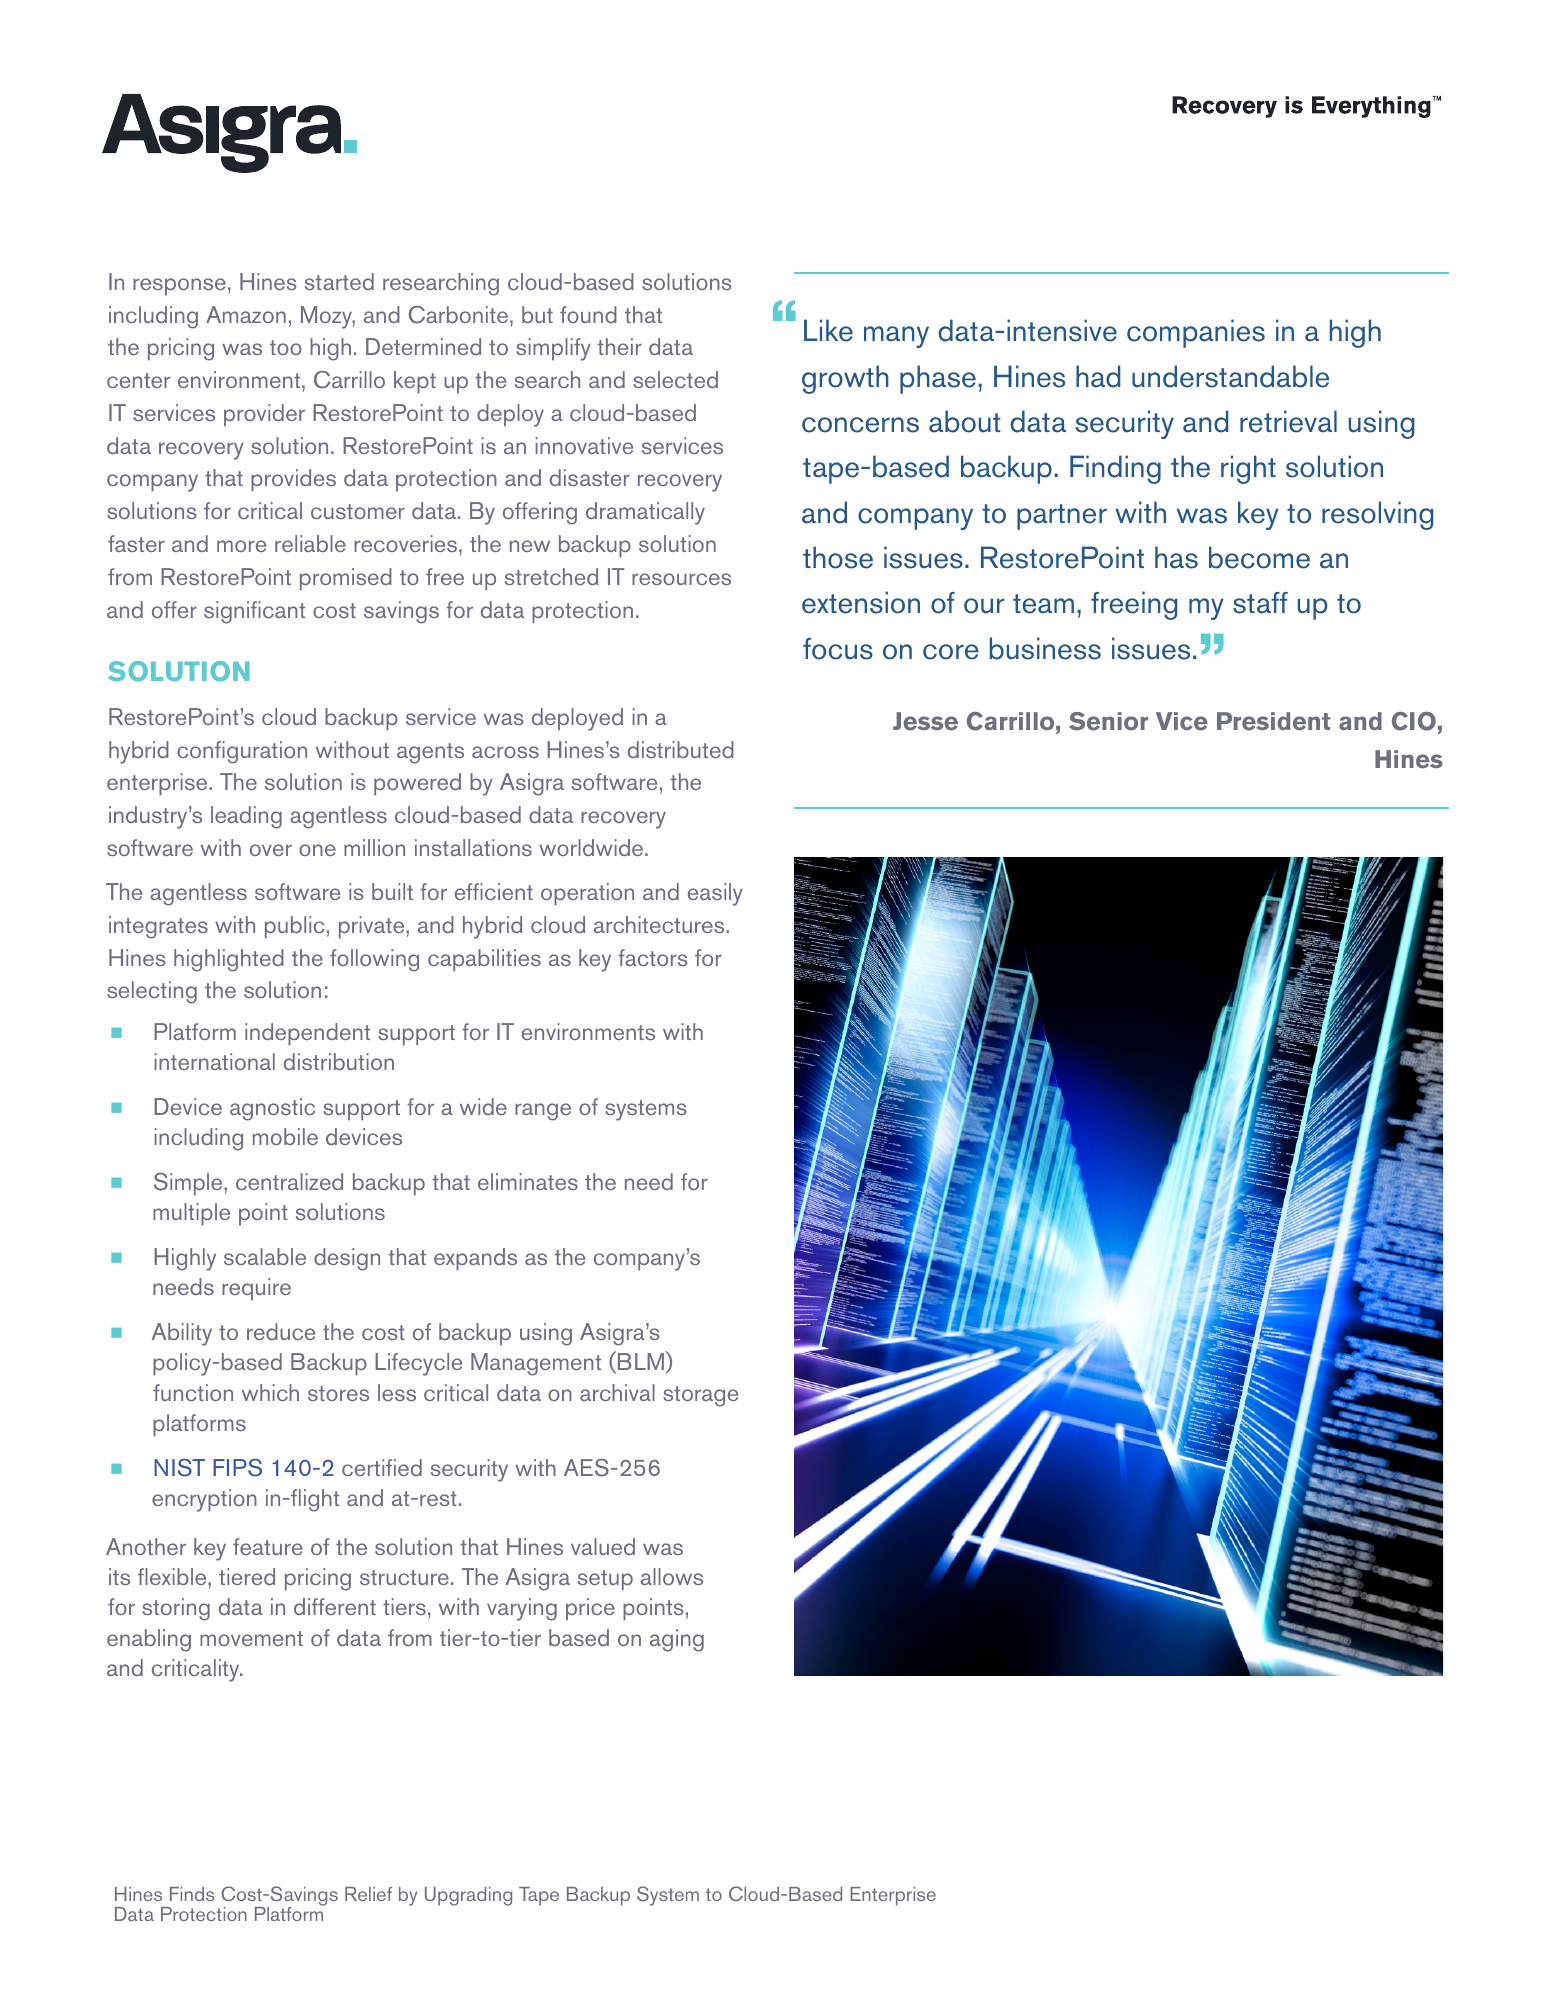 This image has height=1997, width=1543. Describe the element at coordinates (192, 1894) in the image. I see `Finds` at that location.
